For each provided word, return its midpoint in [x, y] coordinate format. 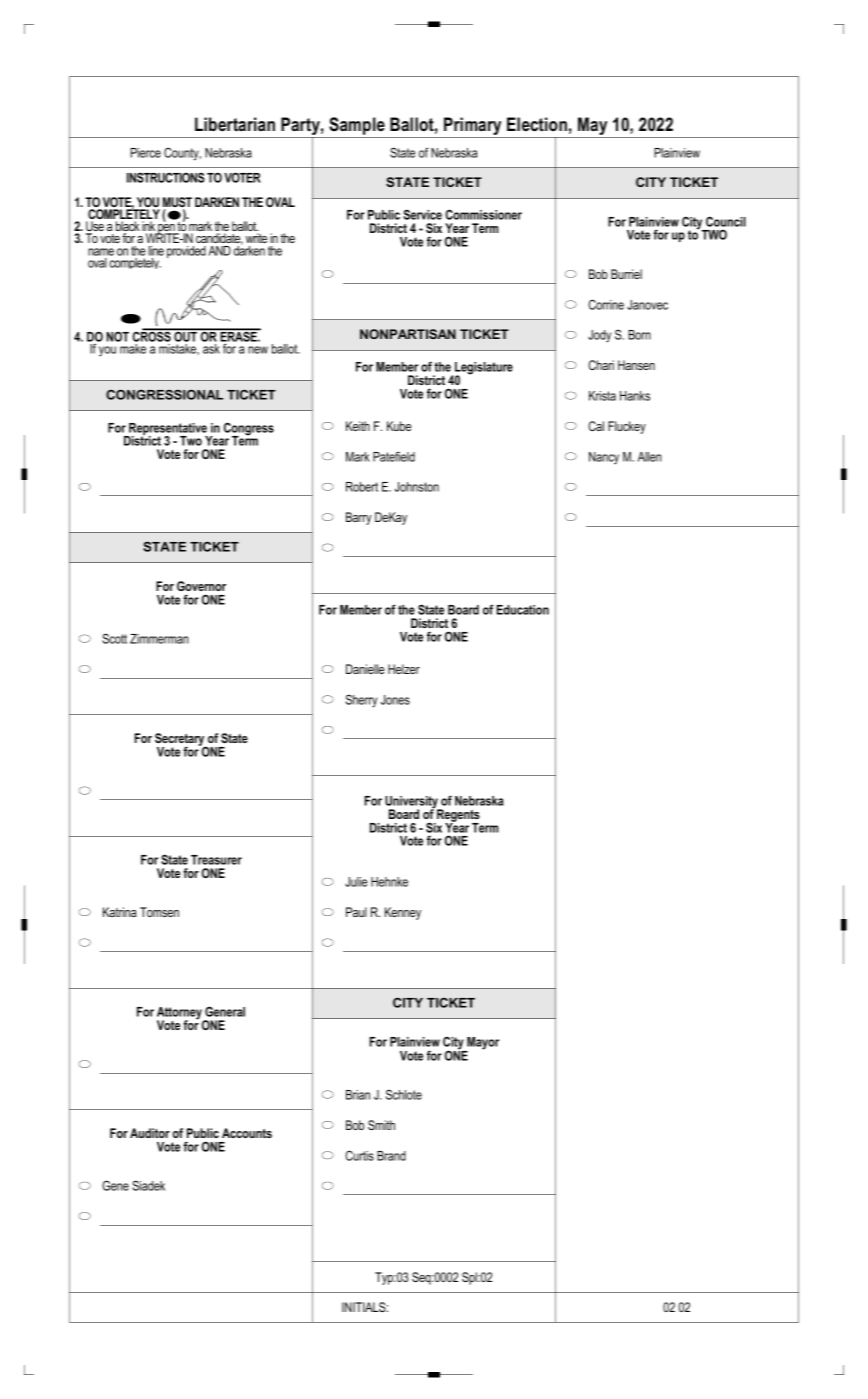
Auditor [150, 1133]
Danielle [365, 669]
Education [522, 610]
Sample [357, 127]
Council [726, 221]
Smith [381, 1125]
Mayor [482, 1044]
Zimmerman [159, 639]
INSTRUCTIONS [166, 177]
